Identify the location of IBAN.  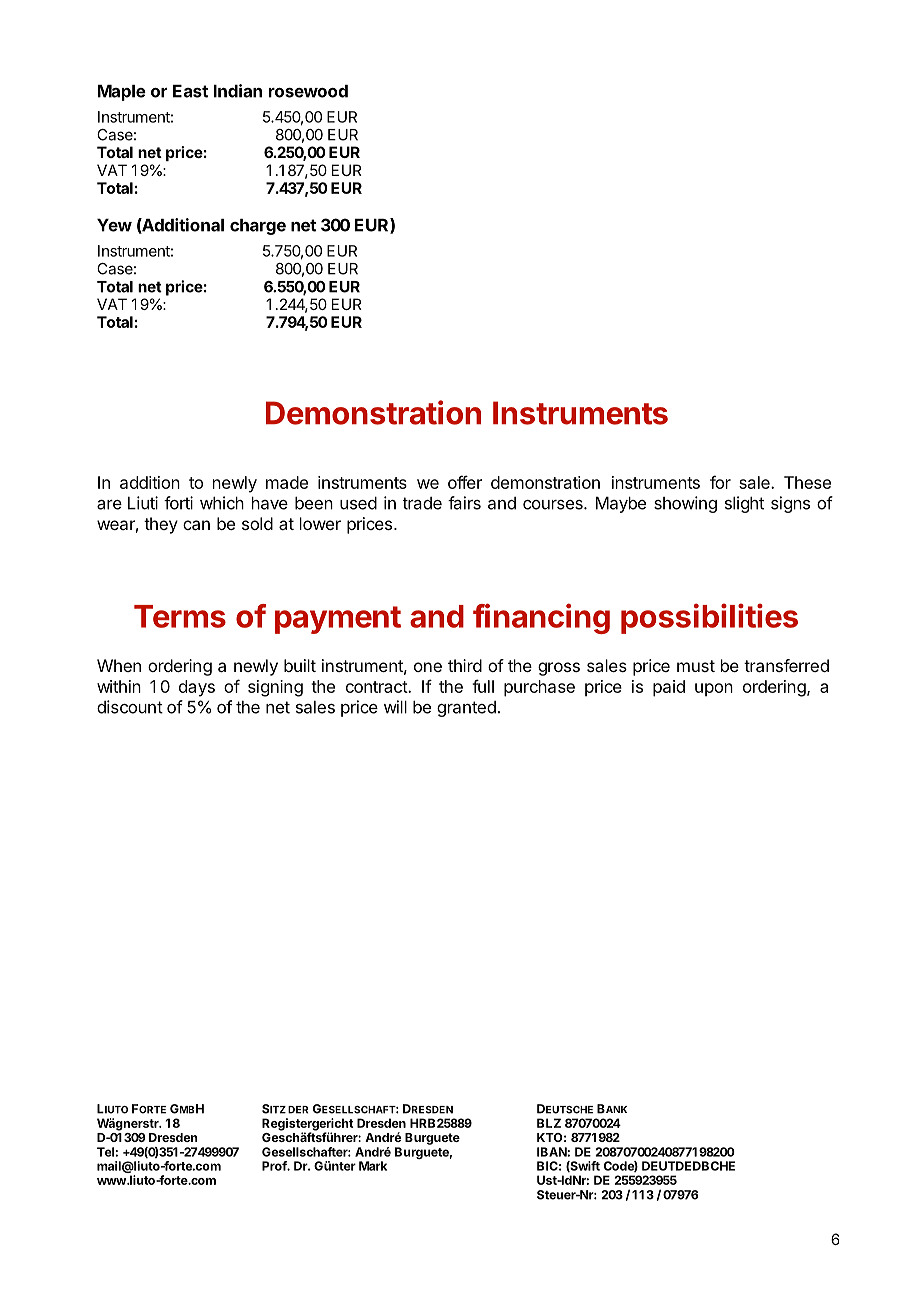
(552, 1152).
